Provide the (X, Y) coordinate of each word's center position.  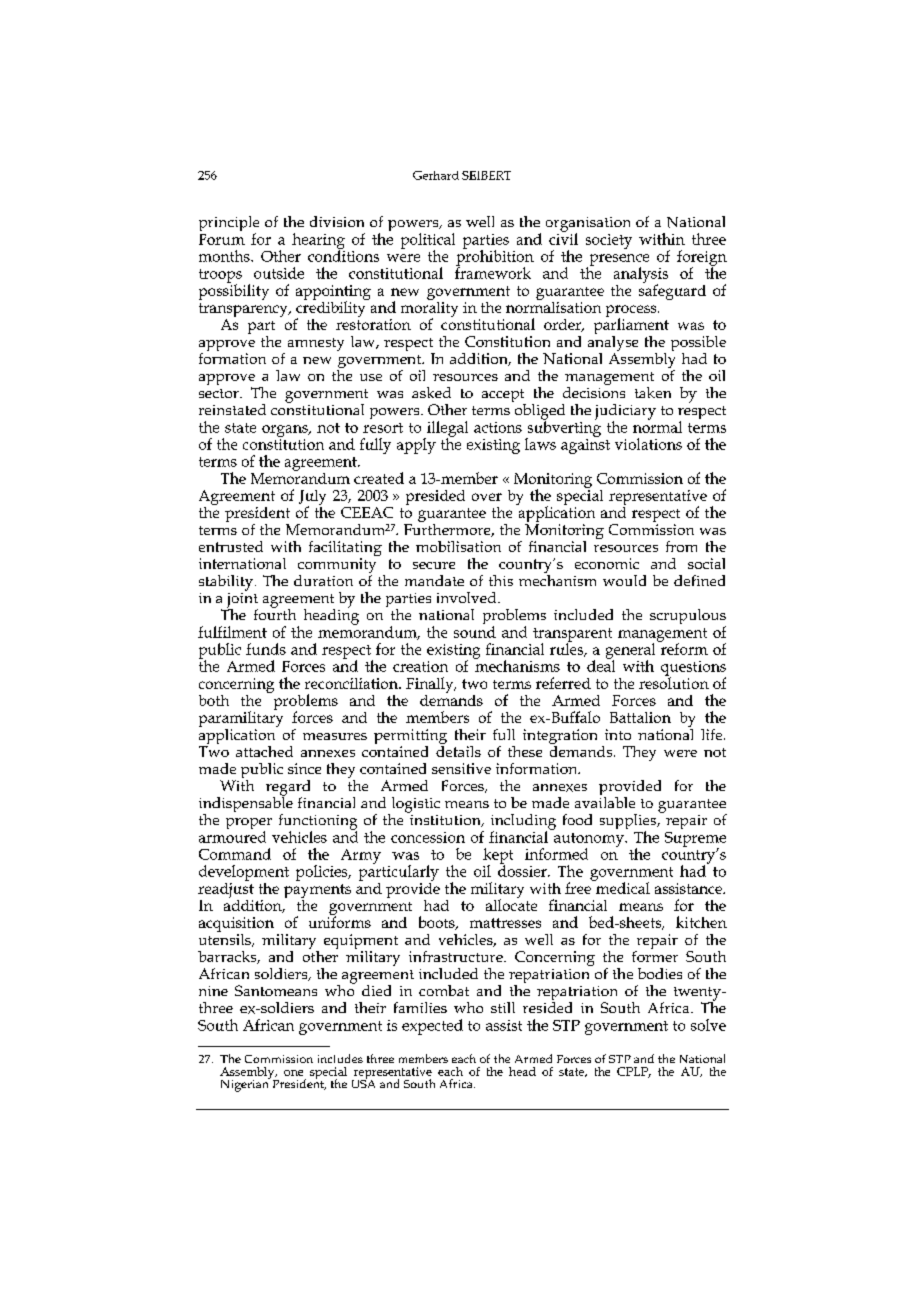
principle (229, 225)
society (609, 241)
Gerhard (436, 175)
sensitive (461, 768)
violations (648, 444)
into (618, 734)
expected (432, 1027)
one (293, 1073)
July (312, 499)
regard (288, 789)
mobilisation (458, 546)
